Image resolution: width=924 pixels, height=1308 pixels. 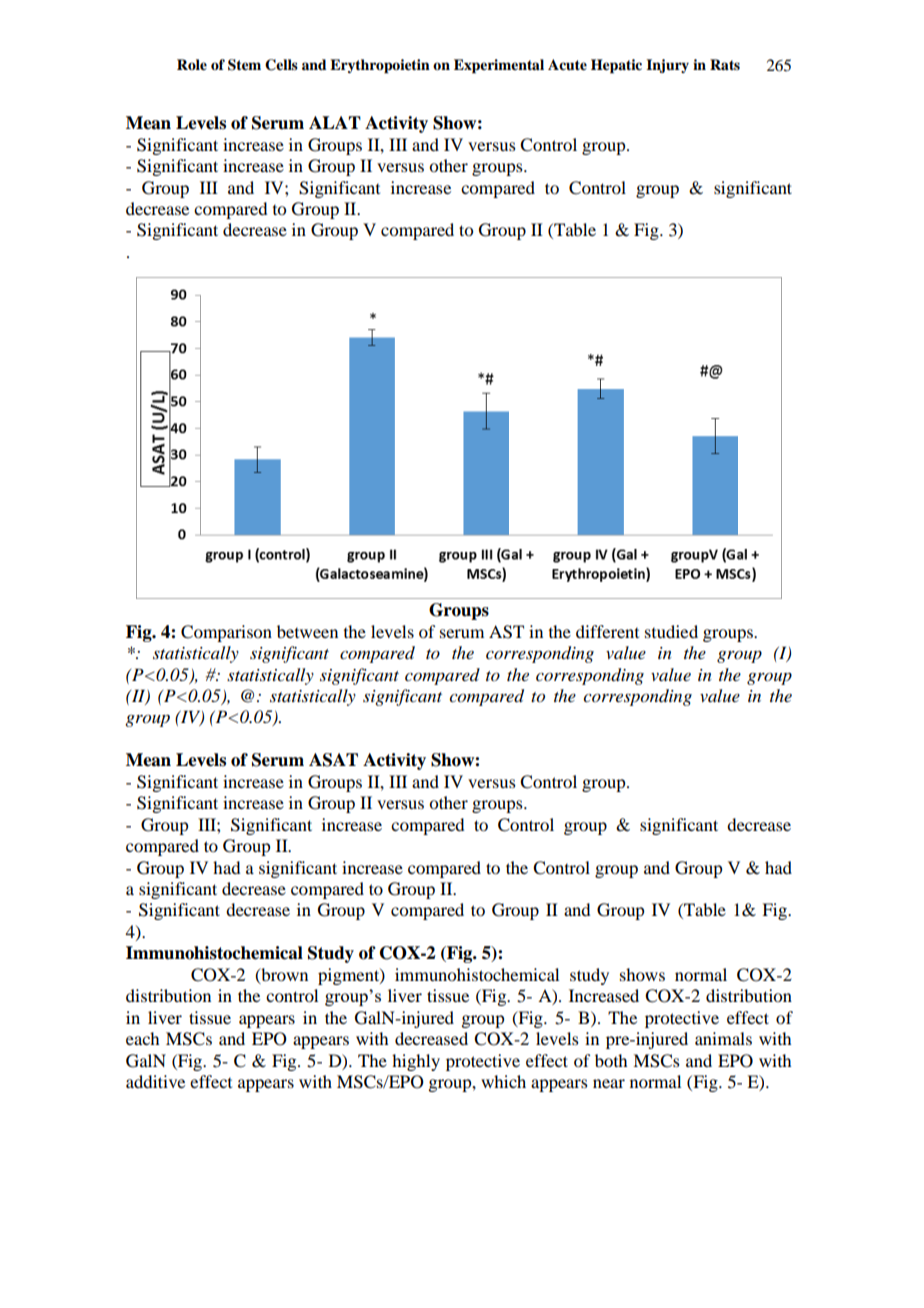 I want to click on additive, so click(x=155, y=1081).
